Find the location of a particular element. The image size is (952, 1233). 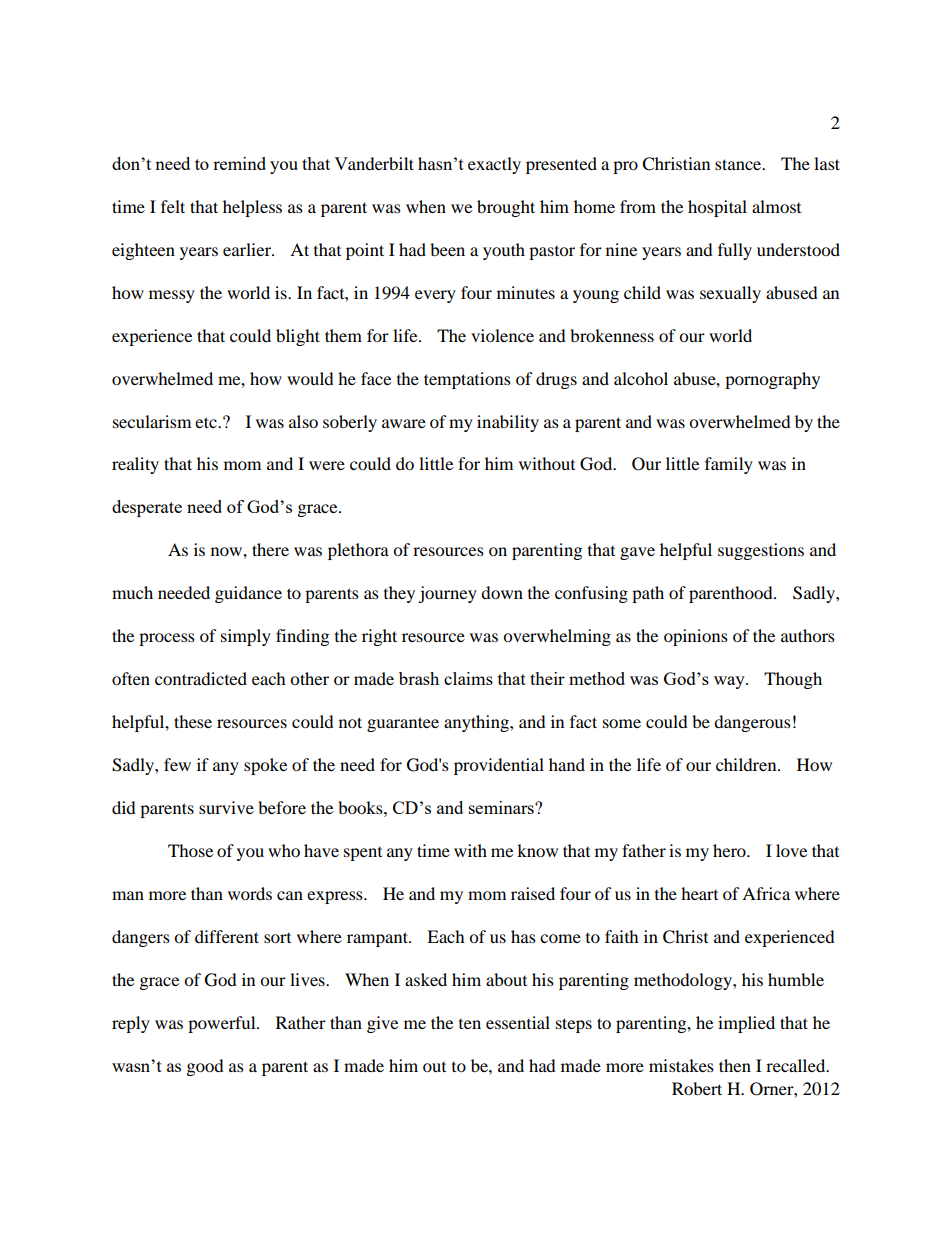

hospital is located at coordinates (717, 208).
